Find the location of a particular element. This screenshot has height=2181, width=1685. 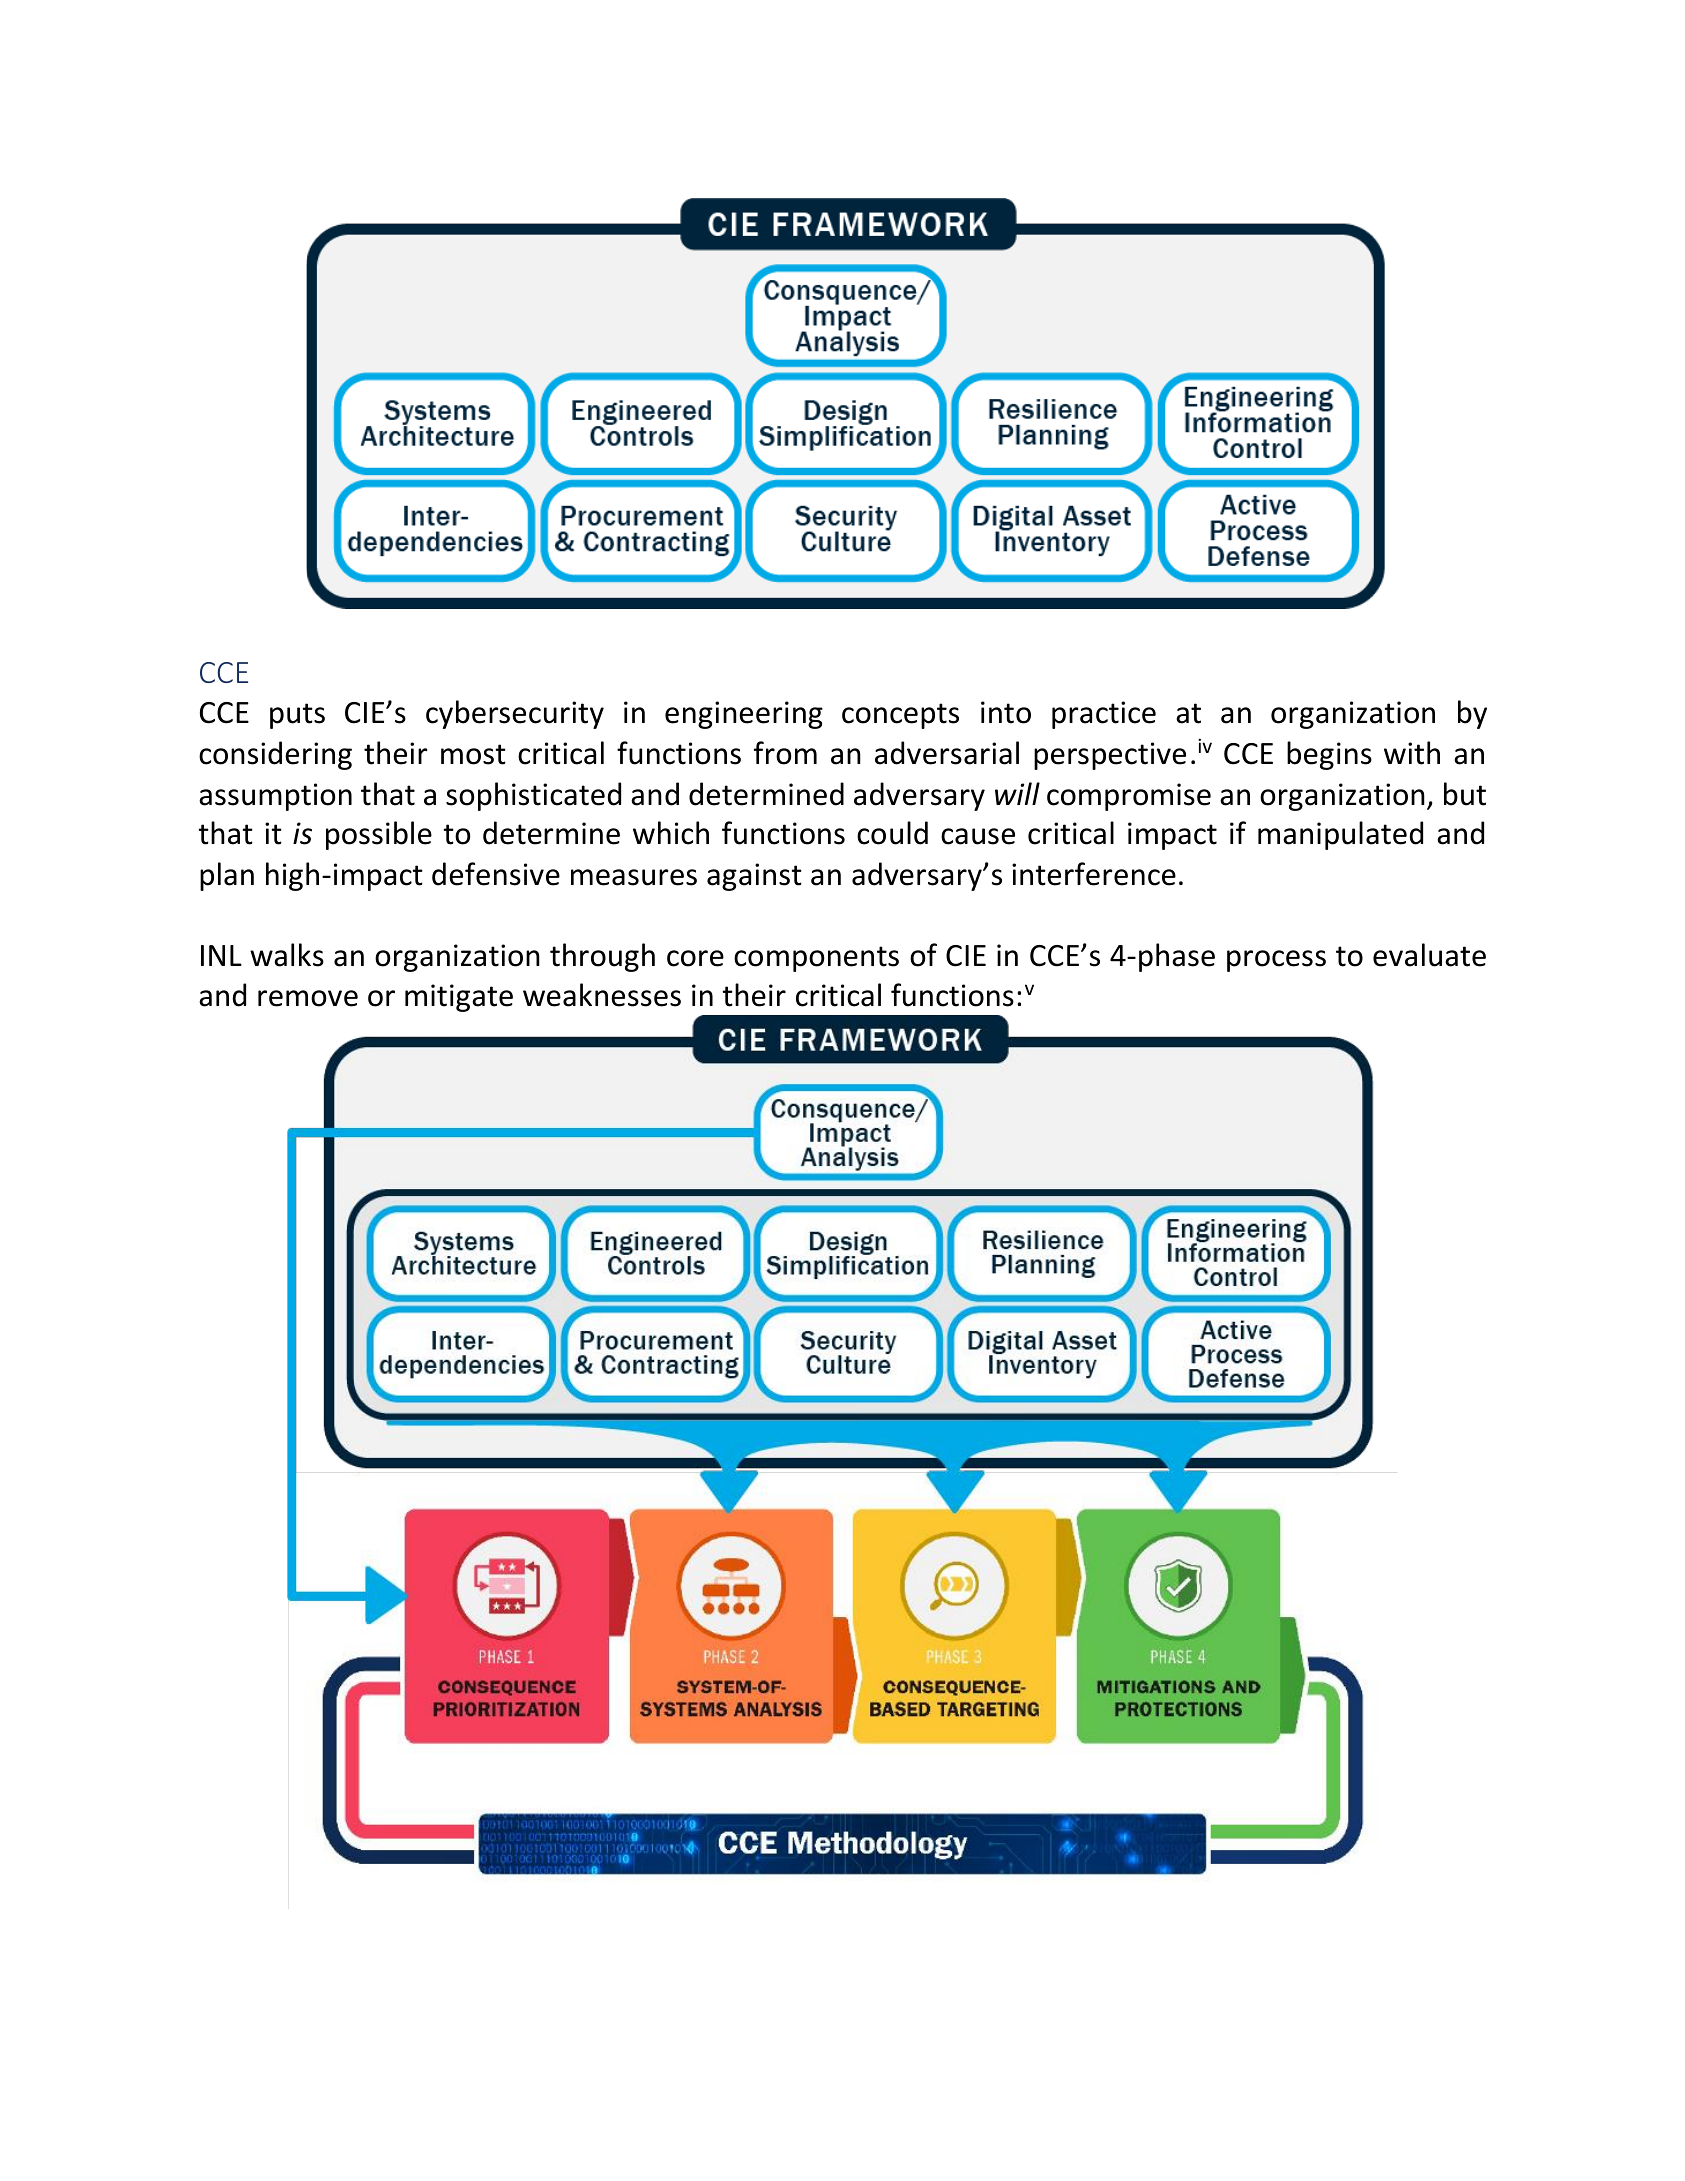

from is located at coordinates (785, 753).
